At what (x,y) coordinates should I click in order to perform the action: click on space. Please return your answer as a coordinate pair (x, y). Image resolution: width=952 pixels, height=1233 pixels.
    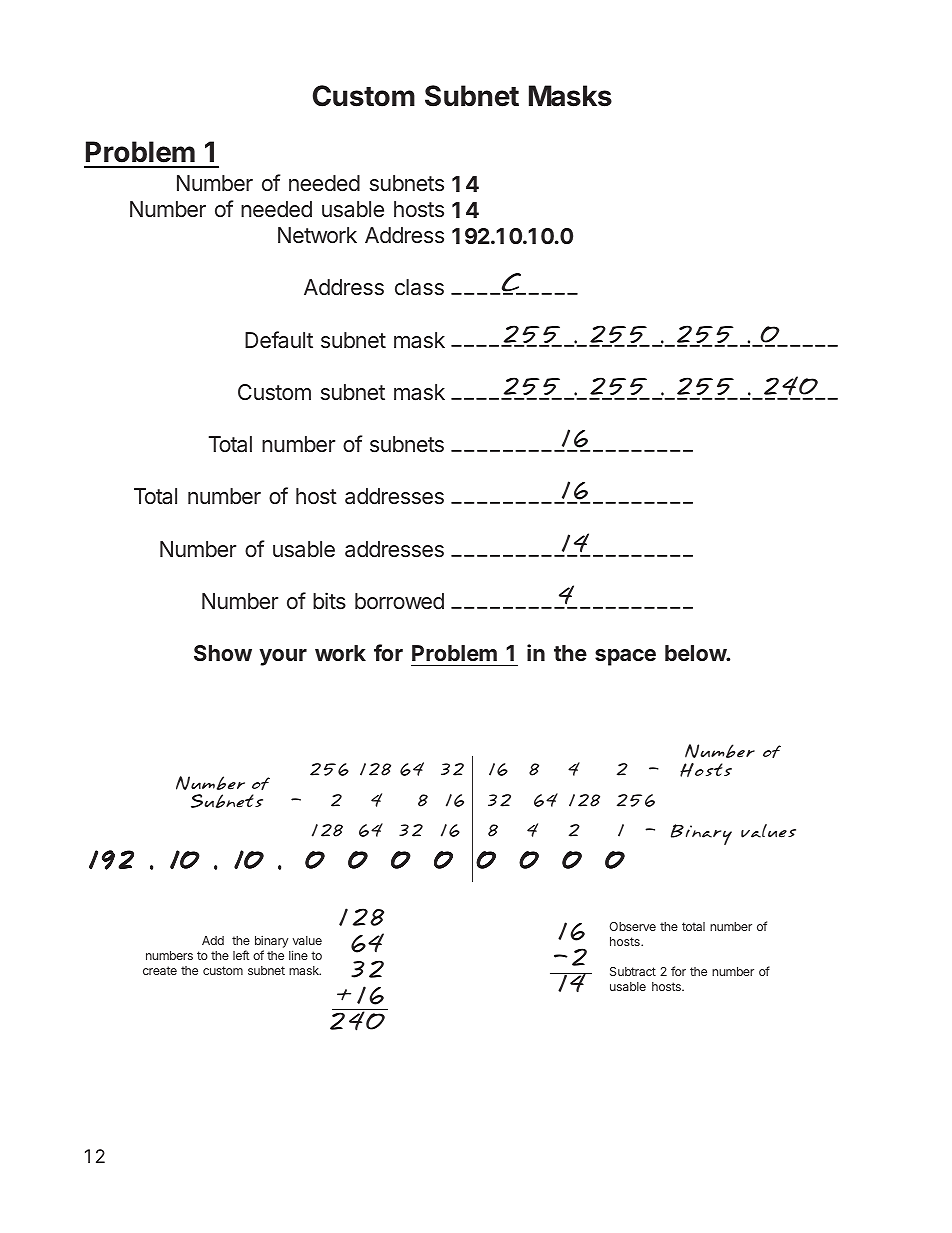
    Looking at the image, I should click on (625, 657).
